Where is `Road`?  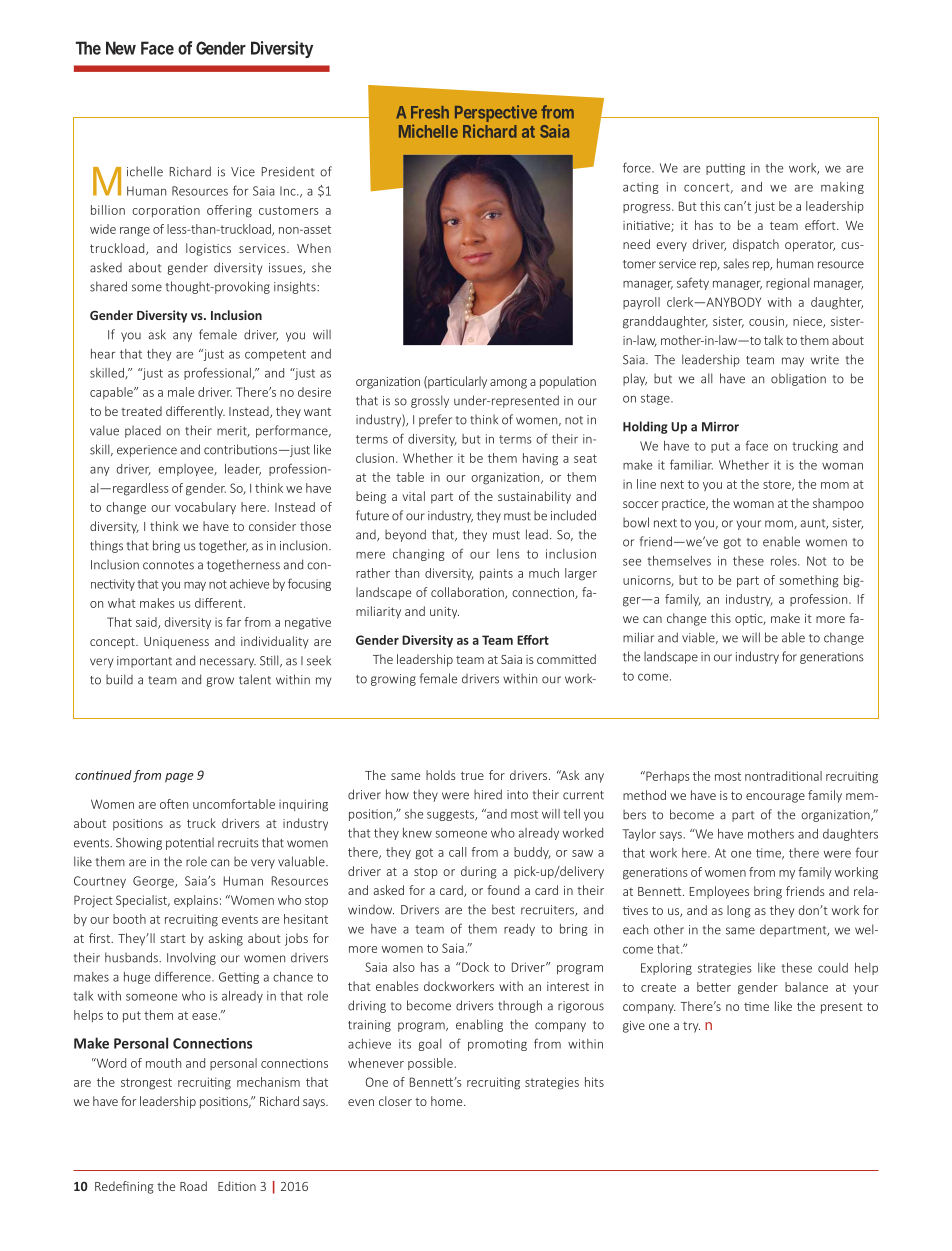
Road is located at coordinates (193, 1186).
